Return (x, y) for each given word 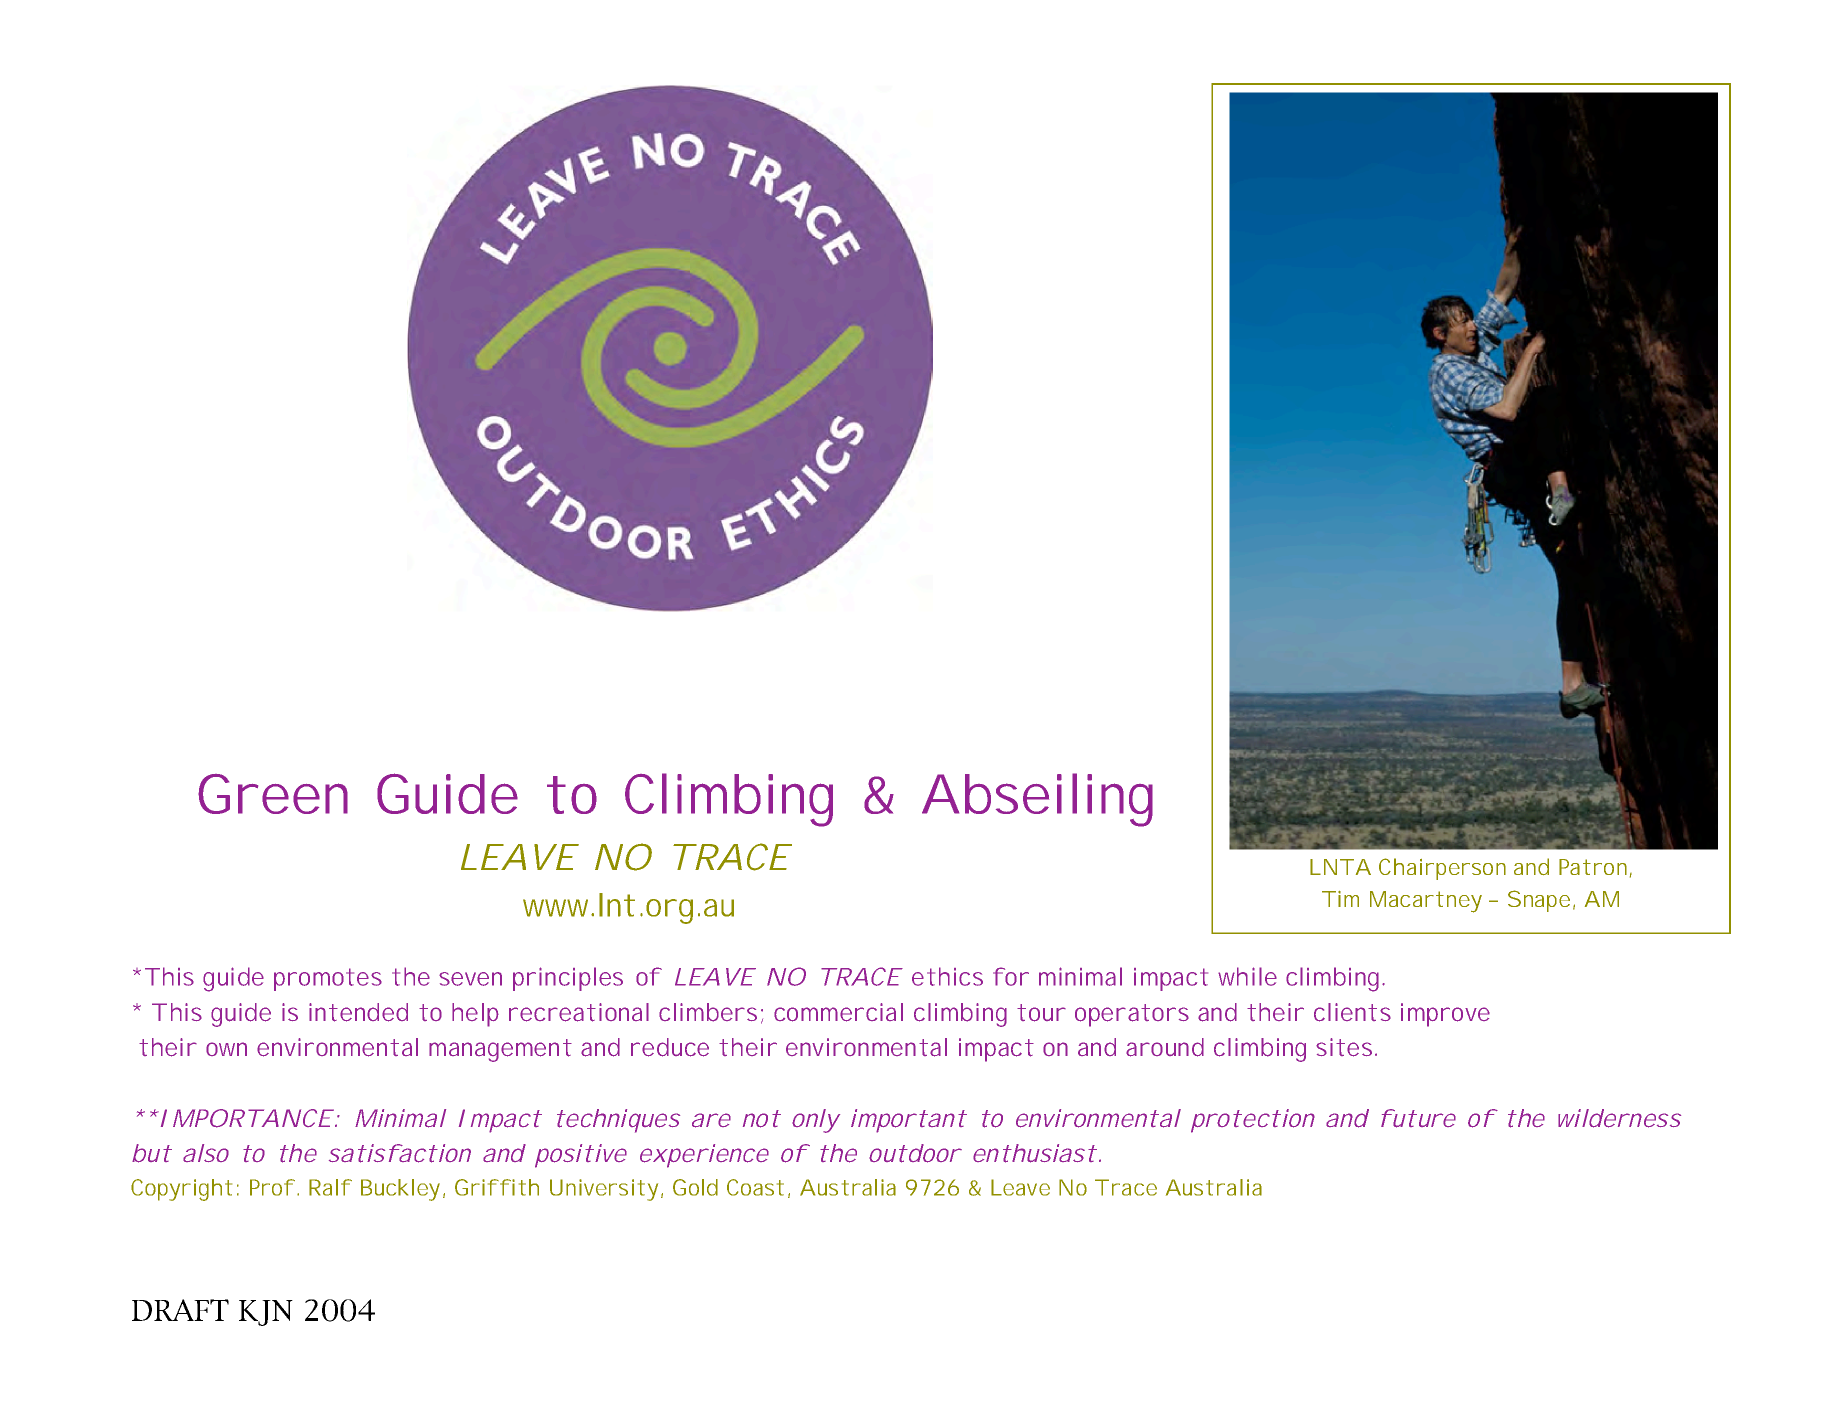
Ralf (330, 1187)
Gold (695, 1187)
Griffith (497, 1187)
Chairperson (1442, 869)
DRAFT (180, 1310)
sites (1346, 1047)
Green (273, 794)
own (226, 1049)
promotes (328, 979)
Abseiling (1037, 800)
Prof (272, 1187)
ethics (947, 976)
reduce (670, 1047)
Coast (755, 1187)
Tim (1340, 899)
